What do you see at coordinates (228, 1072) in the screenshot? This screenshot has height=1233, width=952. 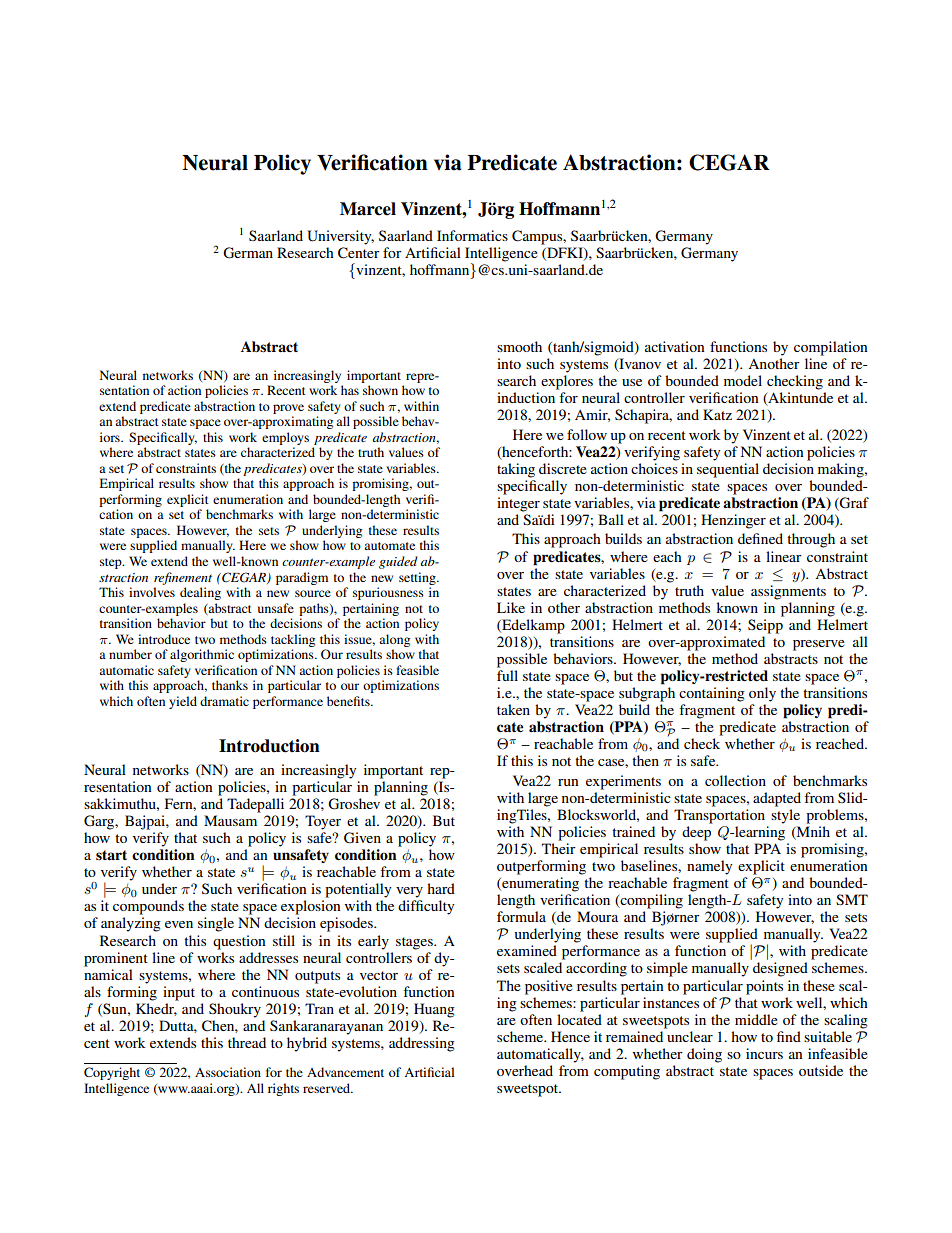 I see `Association` at bounding box center [228, 1072].
